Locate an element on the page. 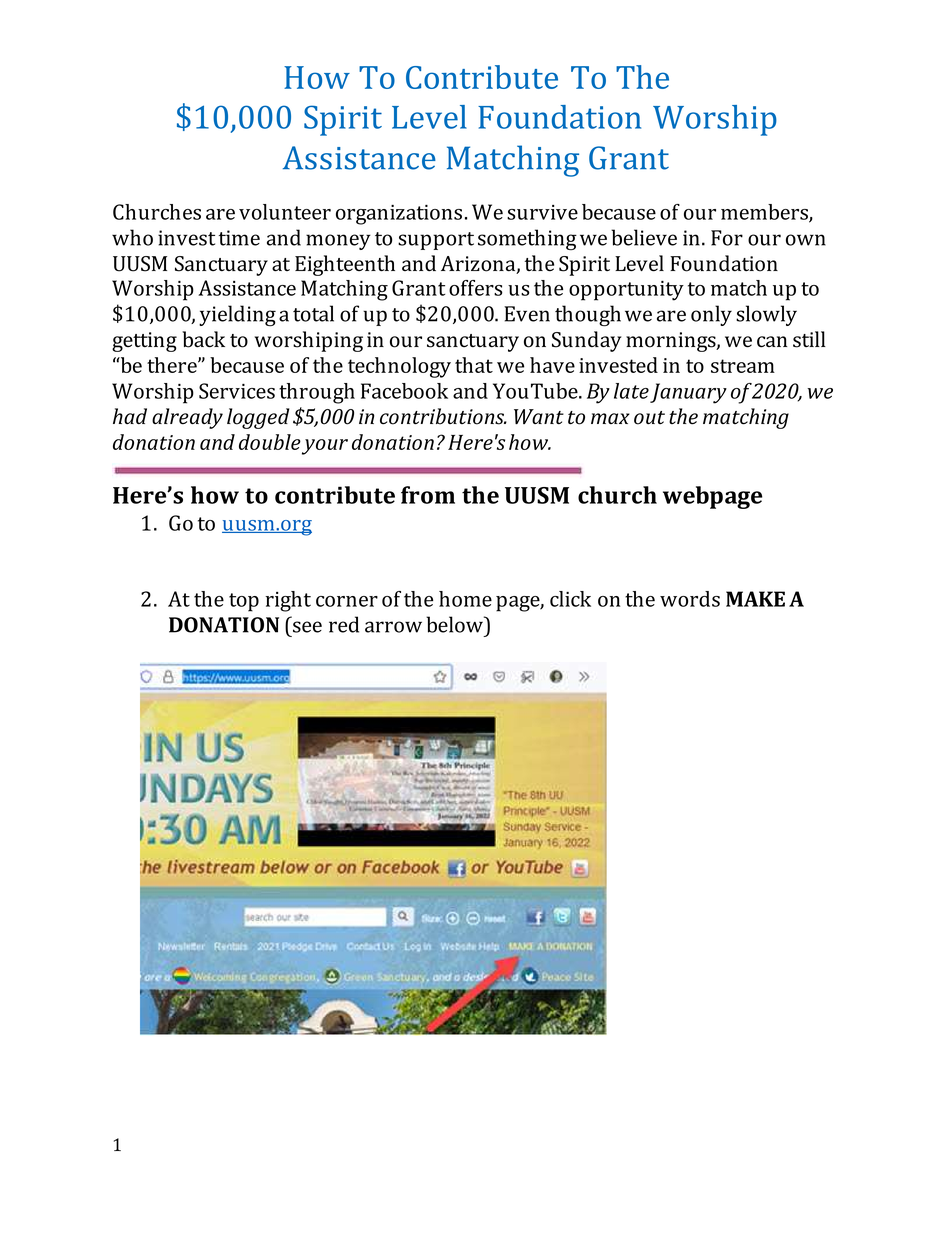  support is located at coordinates (436, 241).
